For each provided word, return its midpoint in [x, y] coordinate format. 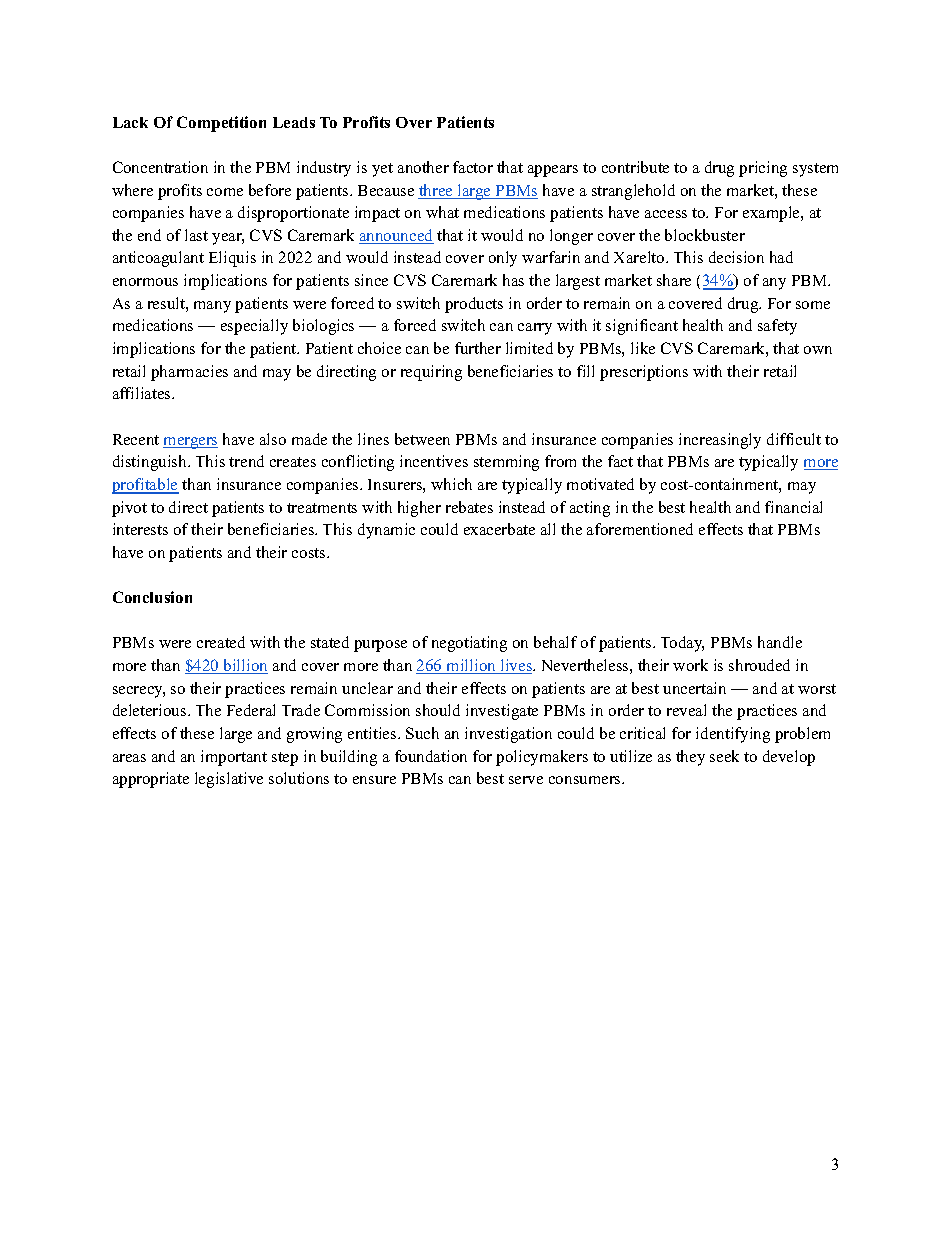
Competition [221, 124]
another [423, 167]
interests [140, 529]
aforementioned [640, 529]
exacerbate [499, 529]
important [234, 758]
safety [777, 327]
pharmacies [189, 373]
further [478, 348]
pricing [763, 169]
